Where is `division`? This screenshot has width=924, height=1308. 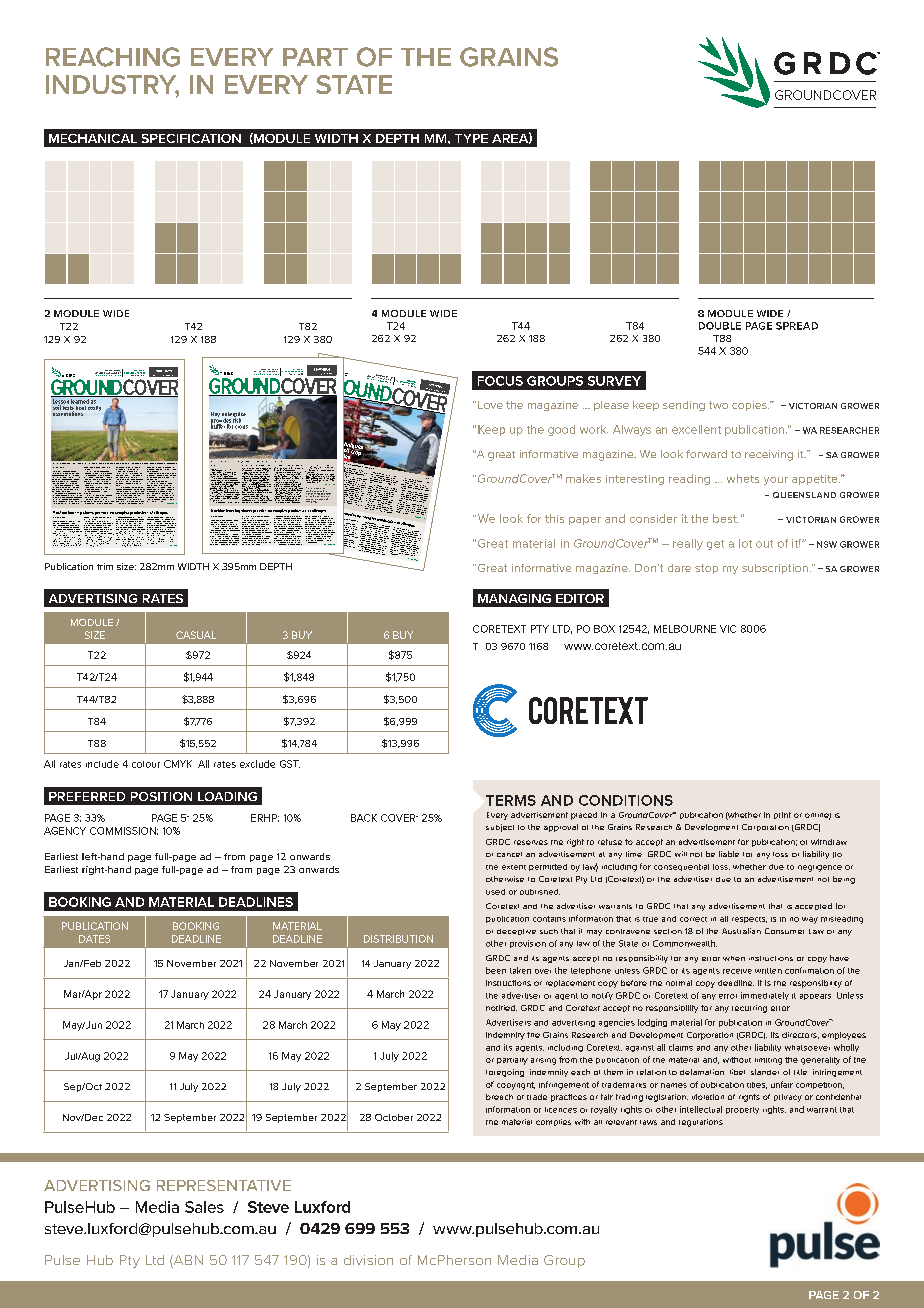
division is located at coordinates (368, 1260).
